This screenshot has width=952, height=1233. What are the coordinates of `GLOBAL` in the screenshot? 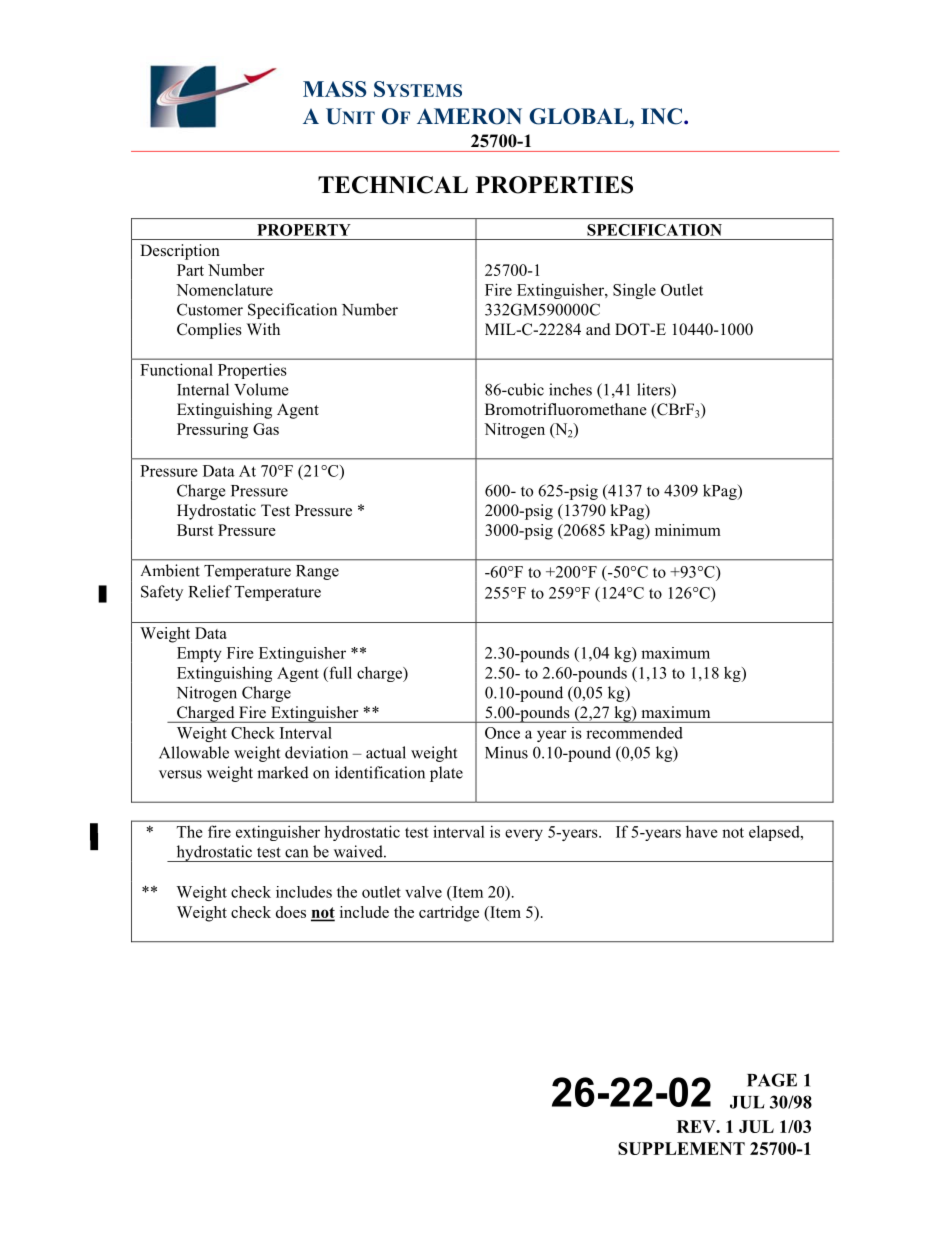 It's located at (579, 116).
